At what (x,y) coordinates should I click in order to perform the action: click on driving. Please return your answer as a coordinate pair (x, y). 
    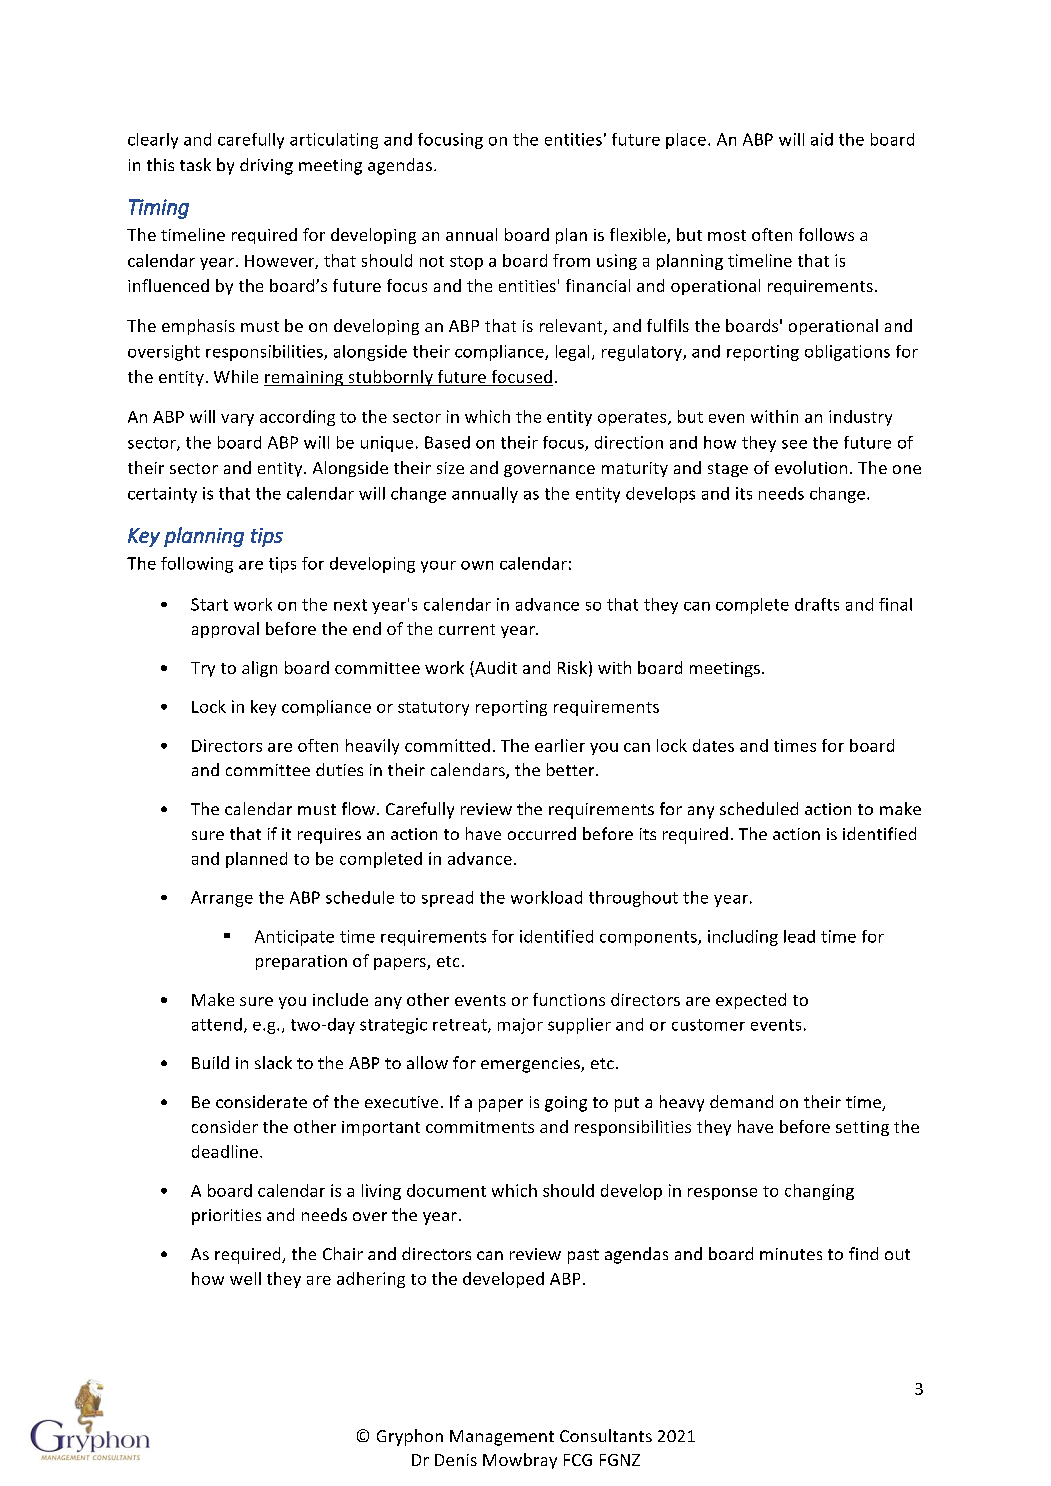
    Looking at the image, I should click on (266, 166).
